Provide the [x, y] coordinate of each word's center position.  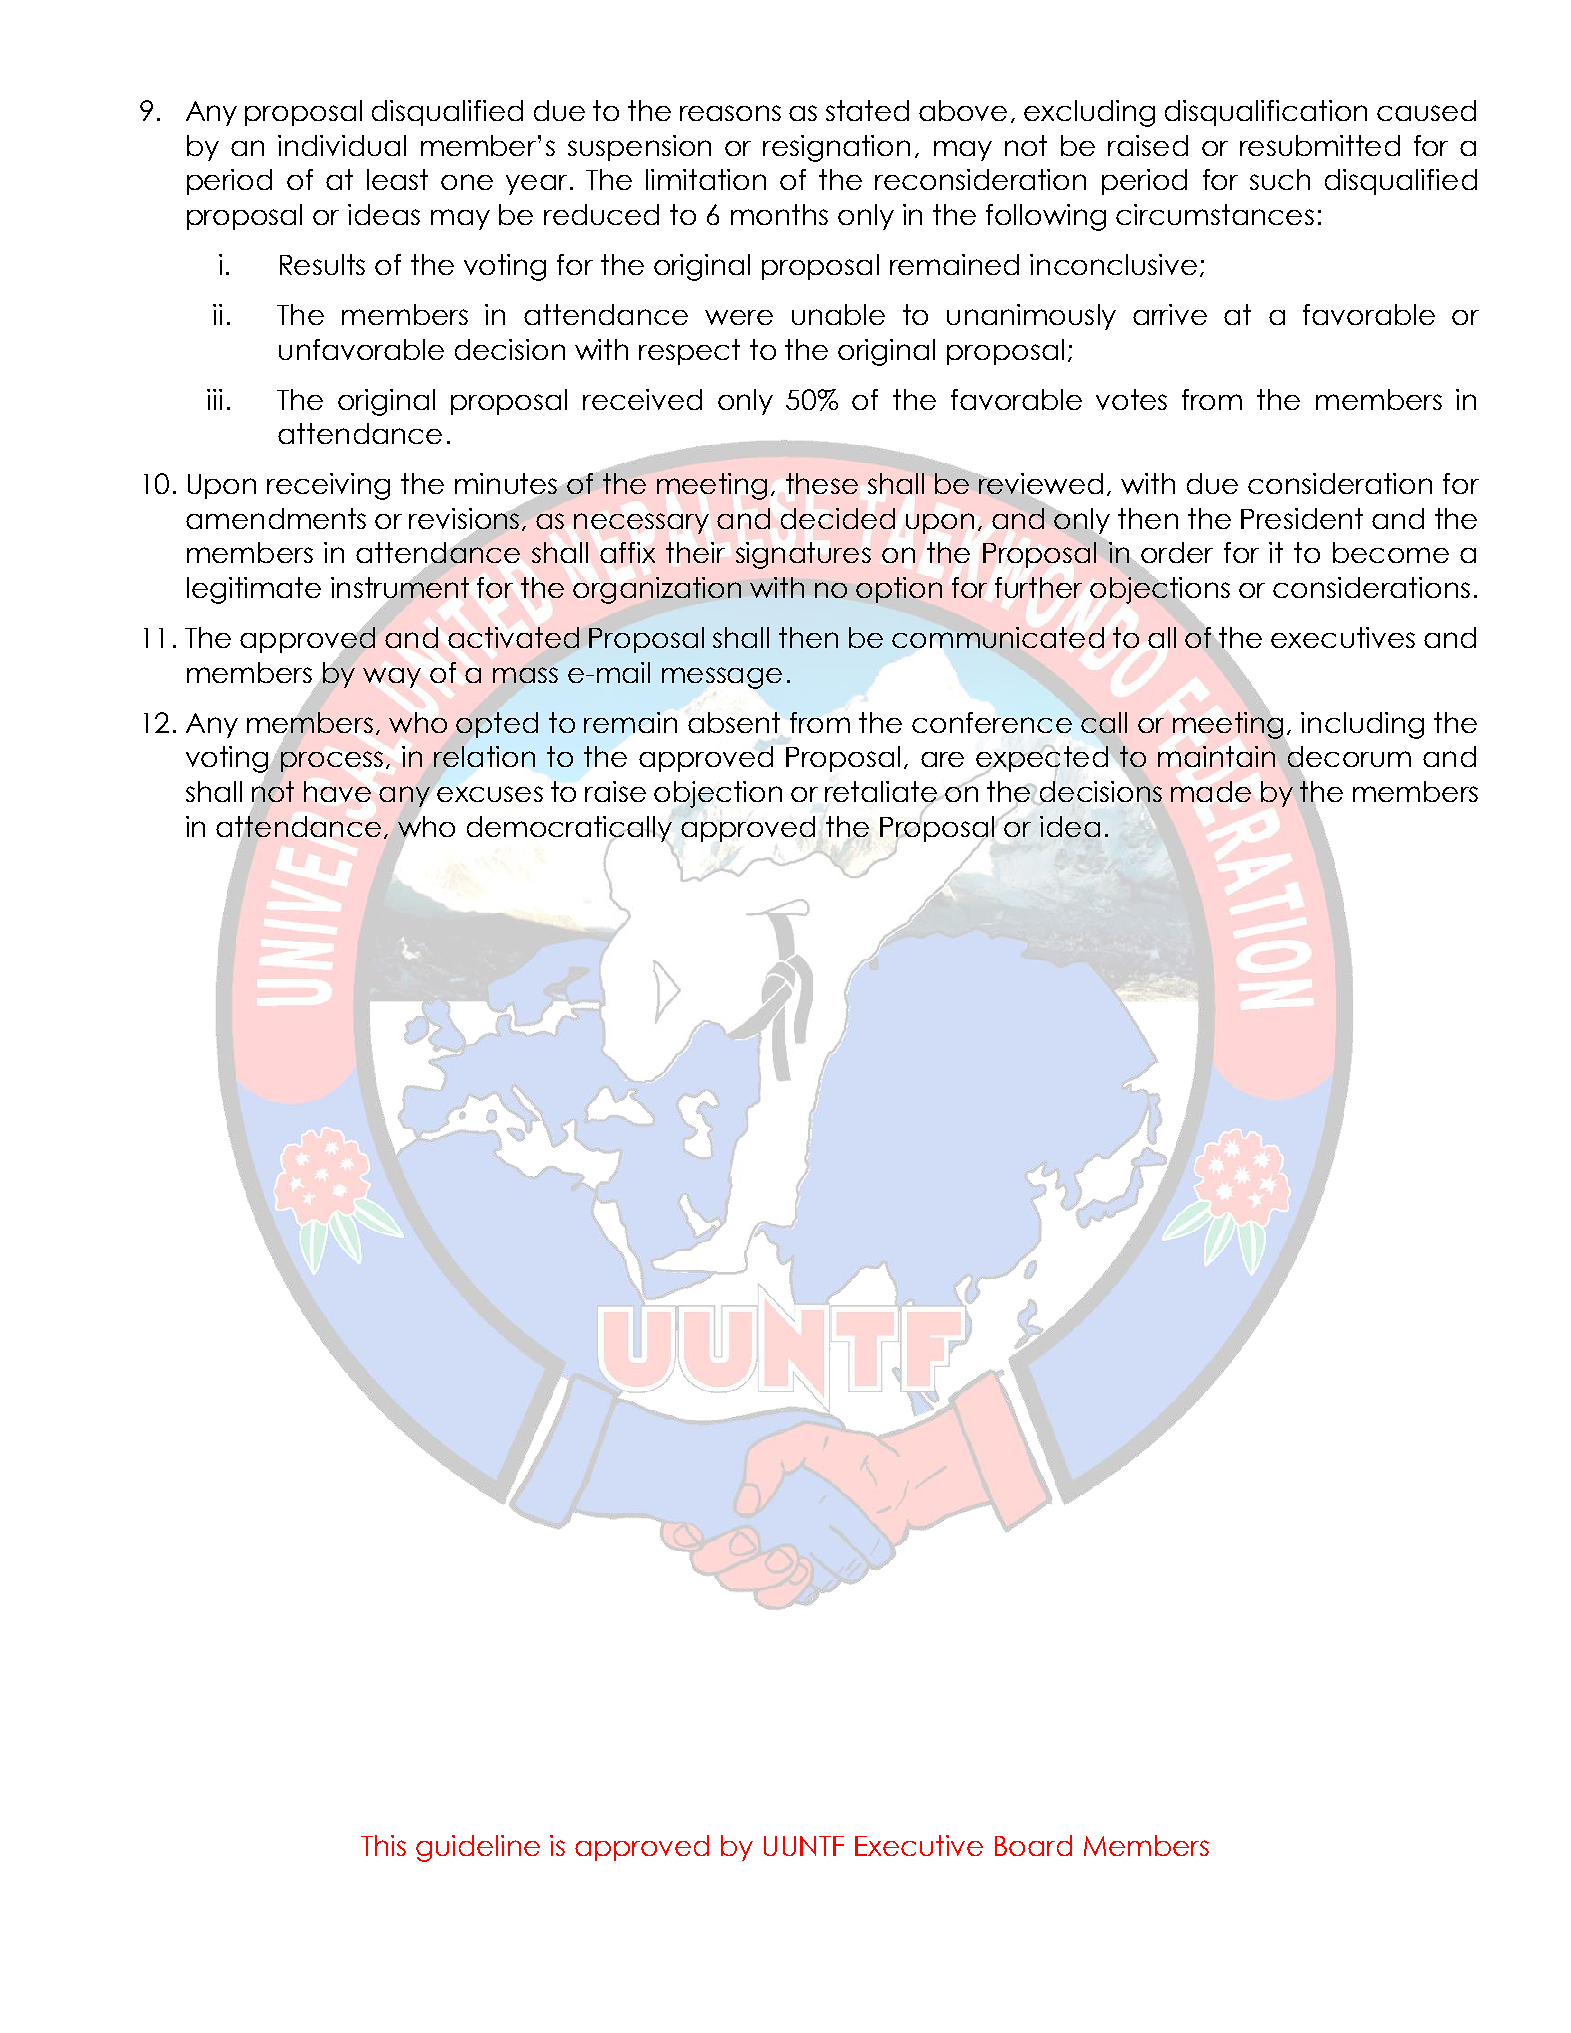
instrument [400, 588]
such [1280, 179]
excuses [490, 794]
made [1211, 791]
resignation [836, 148]
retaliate [882, 793]
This [383, 1845]
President [1302, 518]
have [337, 791]
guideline [478, 1848]
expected [1043, 760]
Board [1033, 1845]
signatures [803, 555]
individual [342, 145]
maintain [1216, 756]
